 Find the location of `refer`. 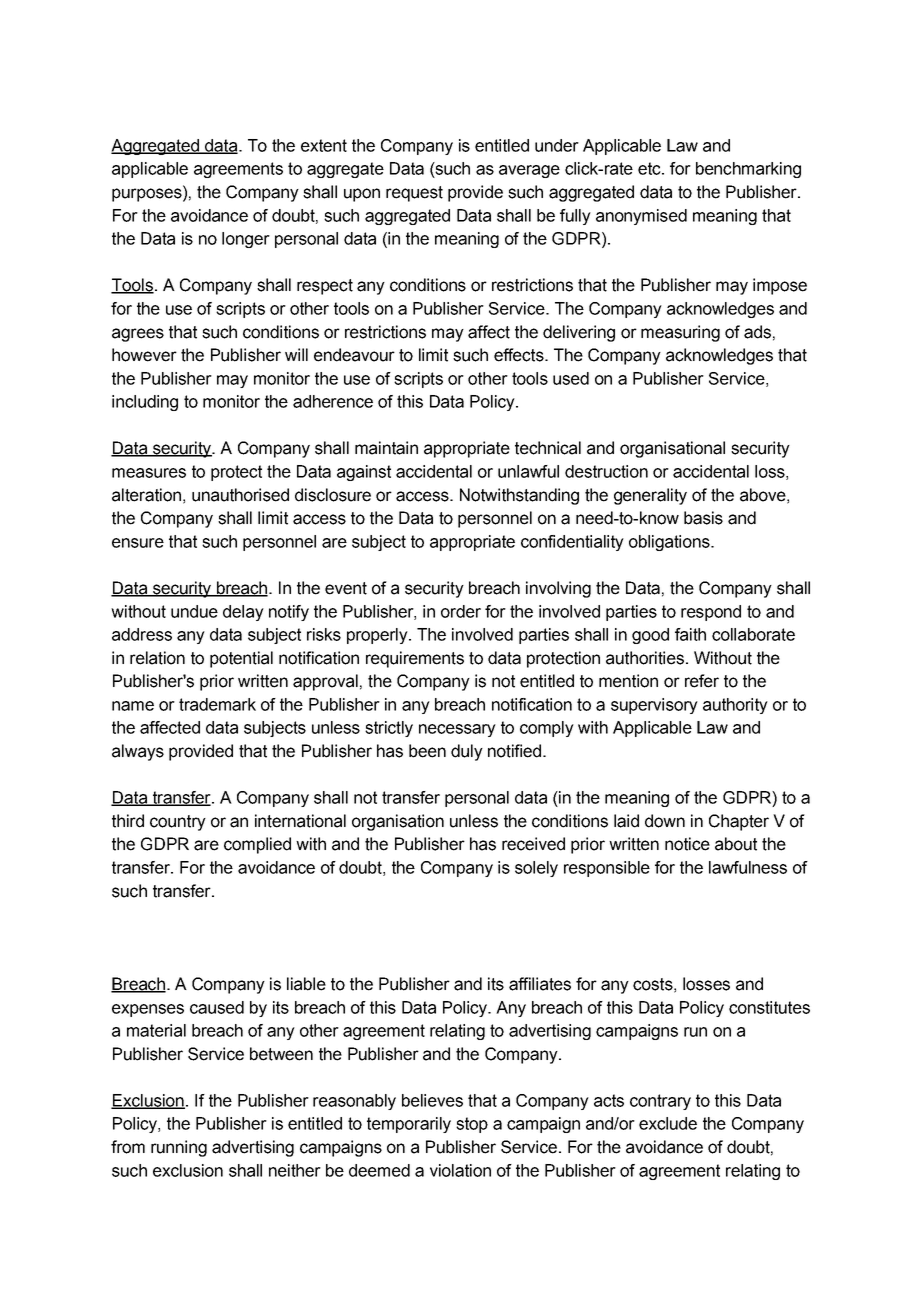

refer is located at coordinates (702, 681).
